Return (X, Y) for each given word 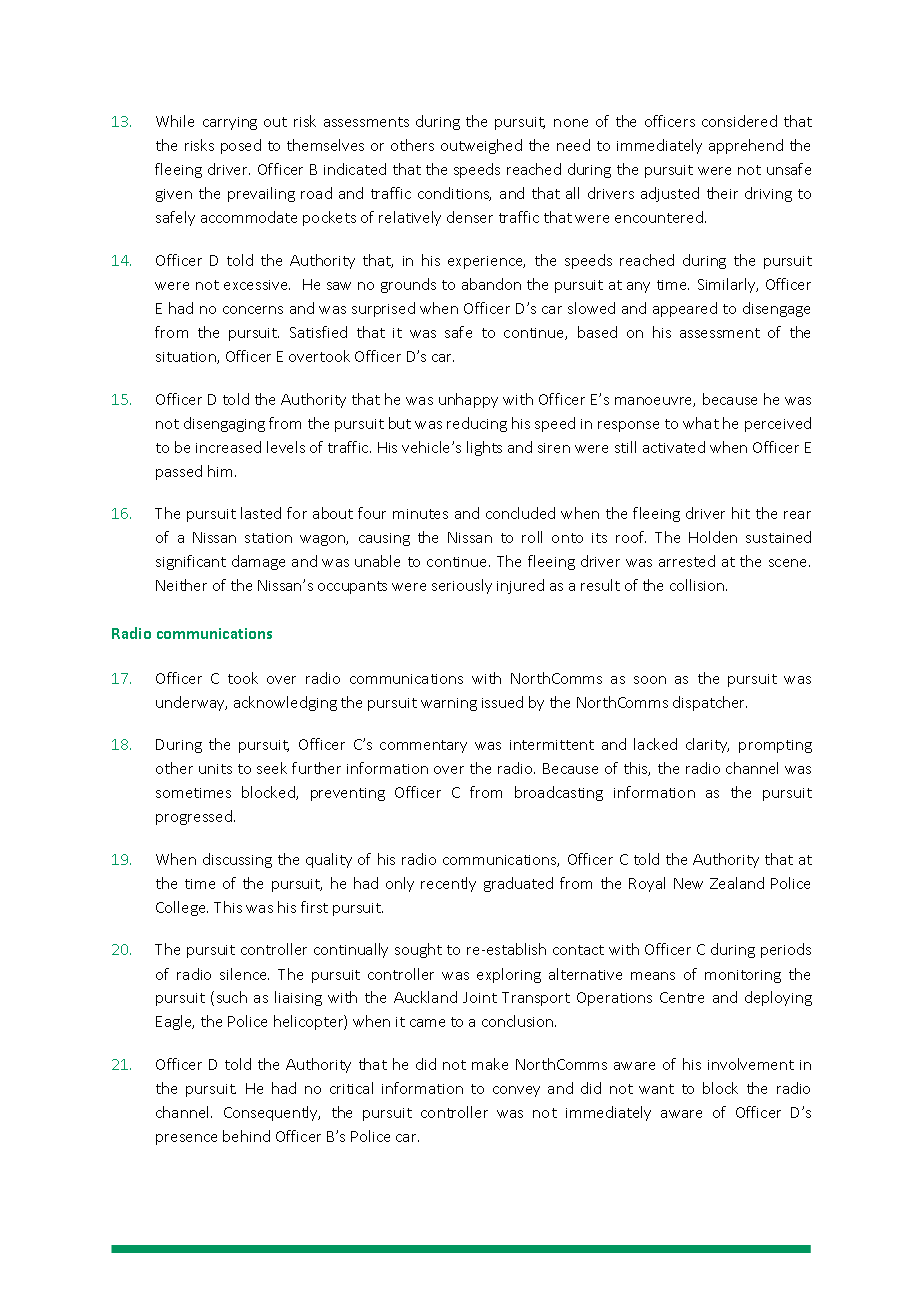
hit (741, 513)
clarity (707, 745)
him (220, 471)
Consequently (272, 1113)
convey (516, 1091)
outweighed (481, 146)
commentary (423, 746)
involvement (751, 1064)
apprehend (746, 146)
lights (484, 448)
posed (241, 146)
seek (272, 768)
